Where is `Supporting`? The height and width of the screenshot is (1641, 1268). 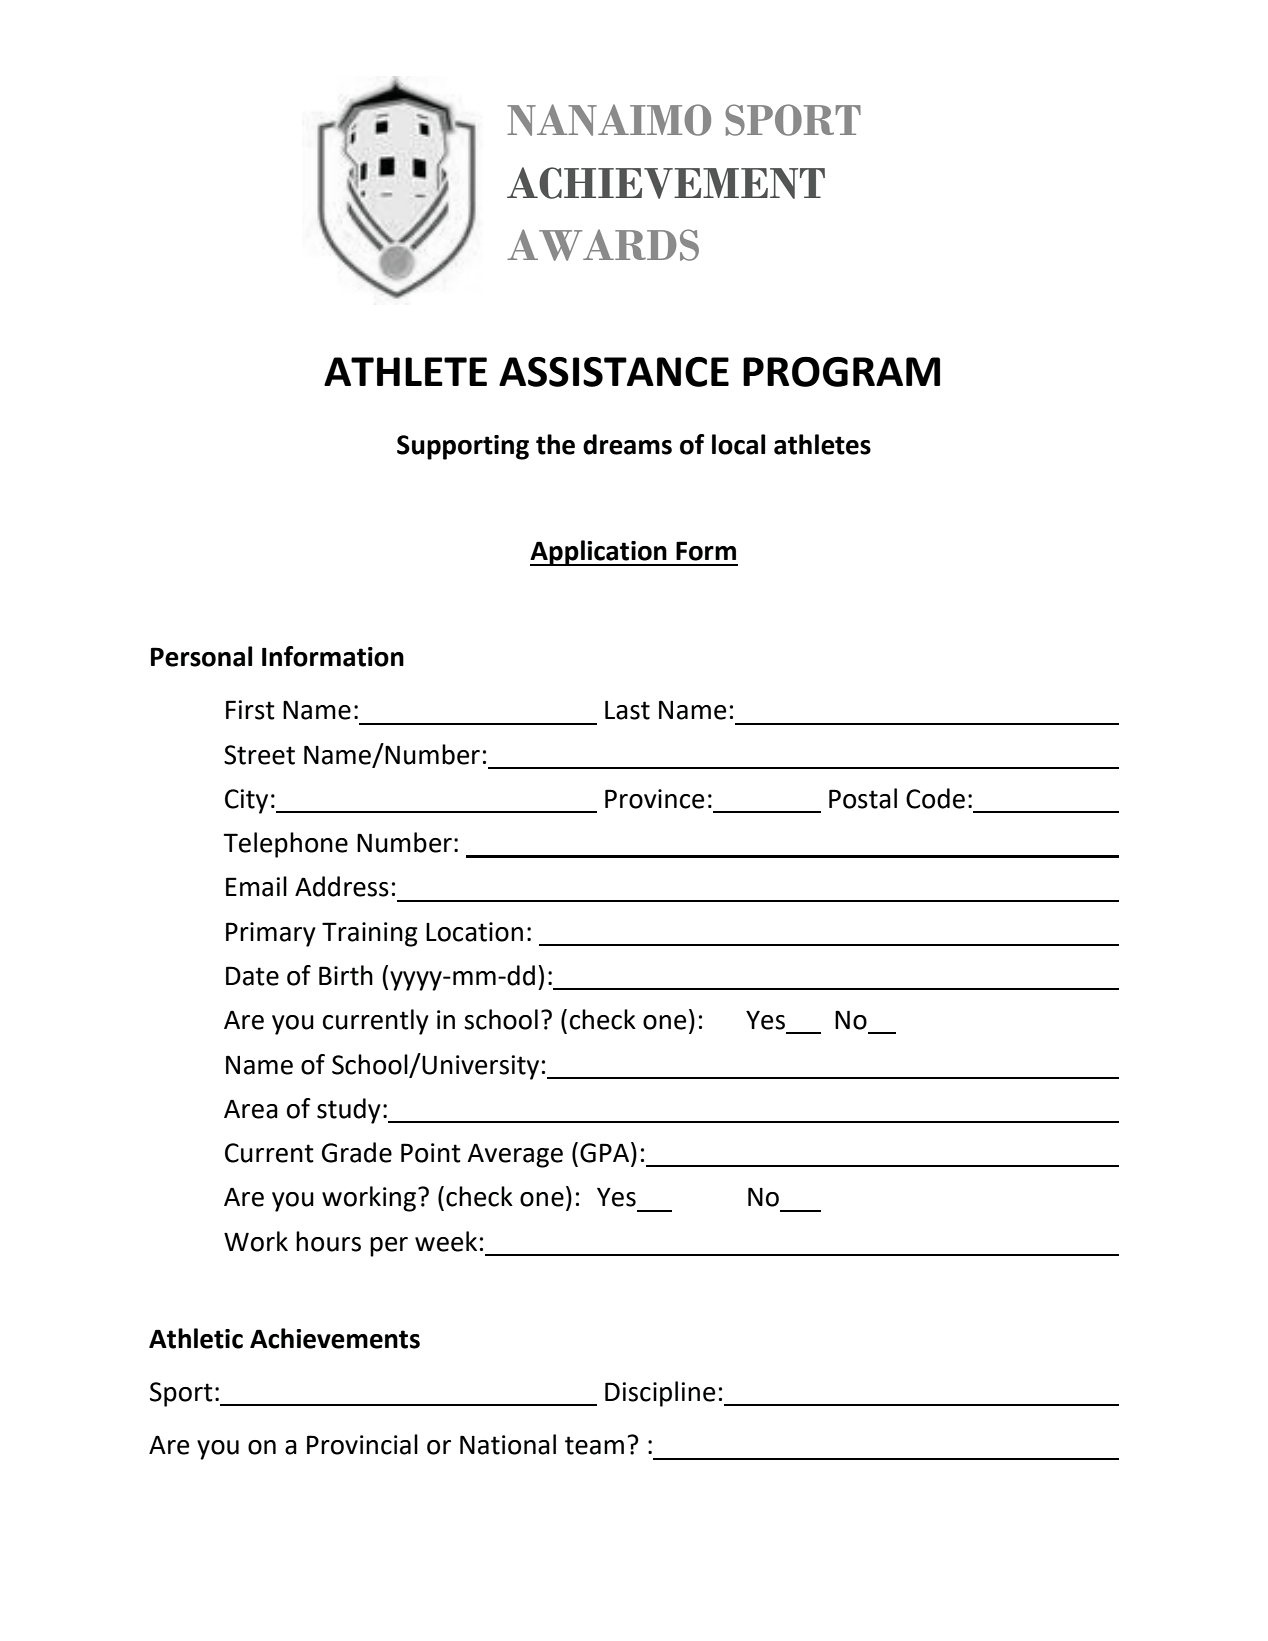 Supporting is located at coordinates (463, 447).
